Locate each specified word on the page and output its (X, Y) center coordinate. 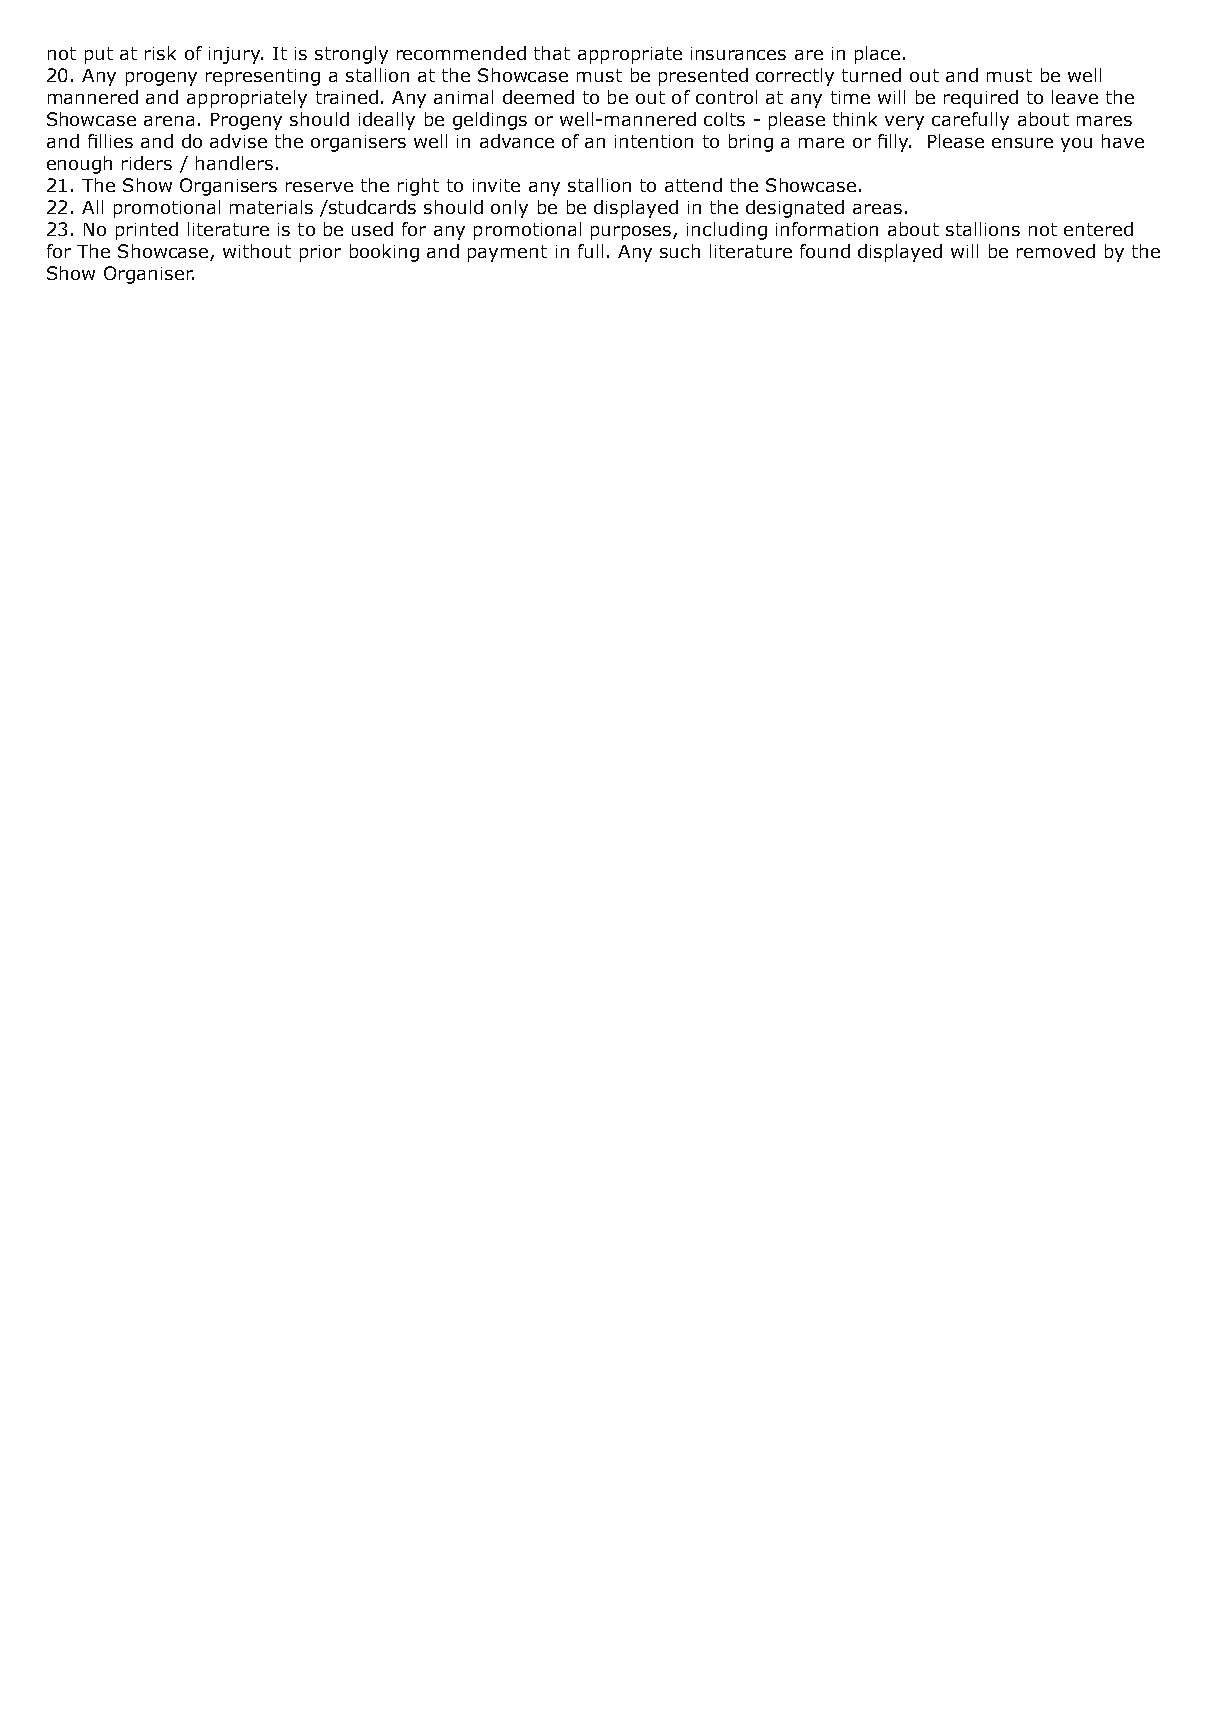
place (877, 55)
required (981, 99)
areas (877, 209)
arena (169, 121)
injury (236, 55)
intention (654, 141)
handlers (234, 163)
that (552, 53)
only (509, 209)
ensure (1022, 143)
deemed (538, 97)
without (257, 251)
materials (271, 207)
